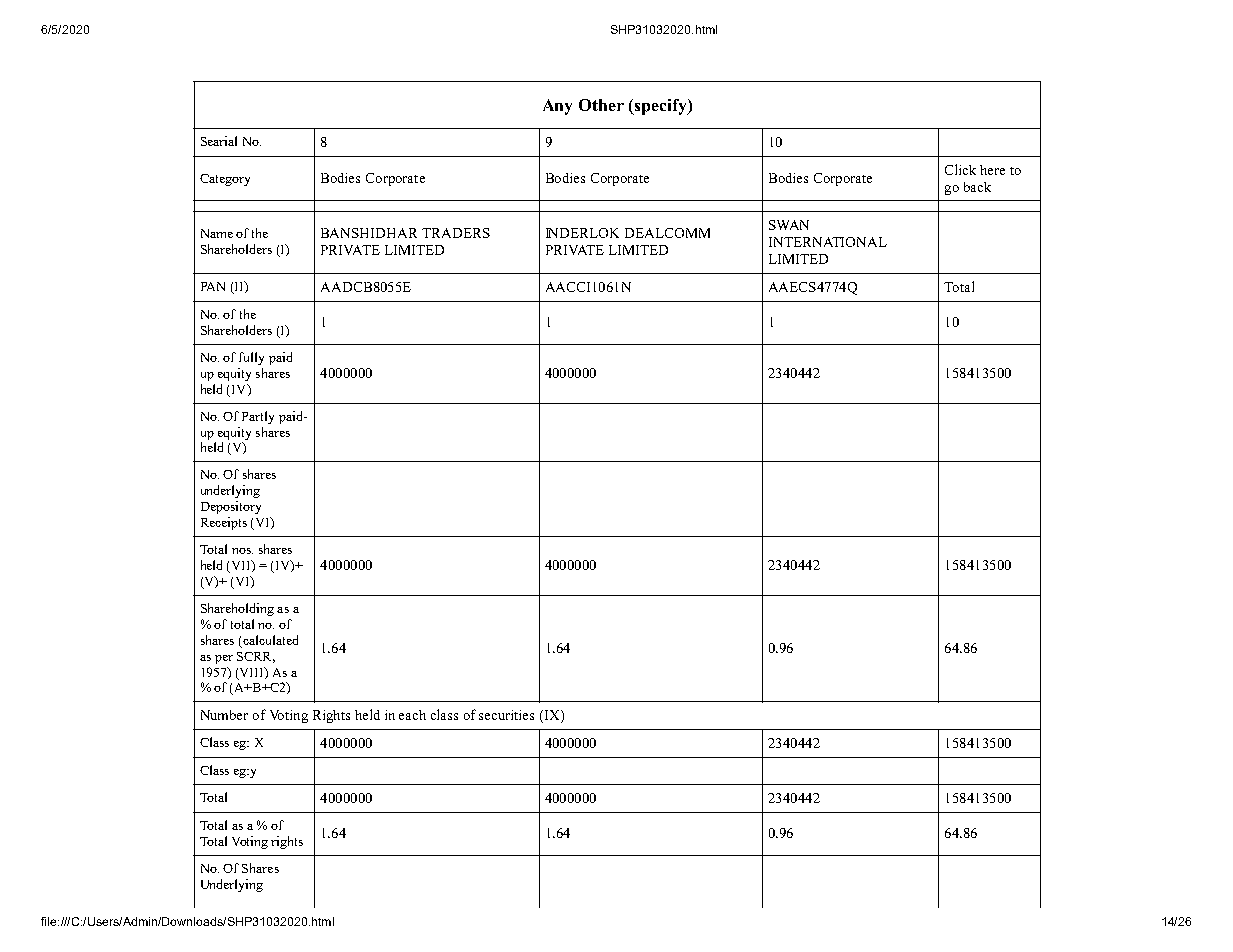 The width and height of the screenshot is (1233, 952). Describe the element at coordinates (253, 673) in the screenshot. I see `VIII` at that location.
